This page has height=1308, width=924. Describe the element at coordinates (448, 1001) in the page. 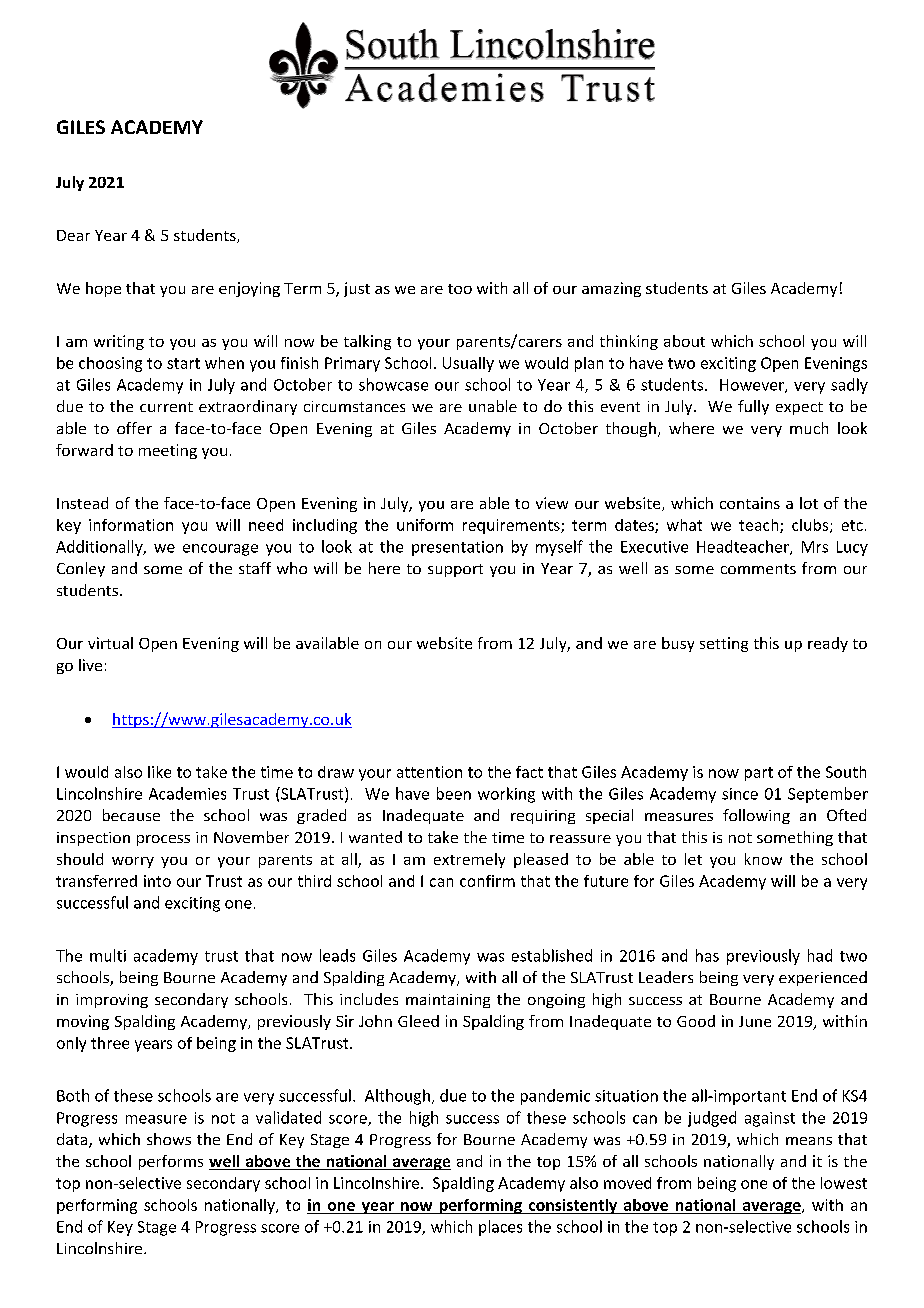

I see `maintaining` at that location.
